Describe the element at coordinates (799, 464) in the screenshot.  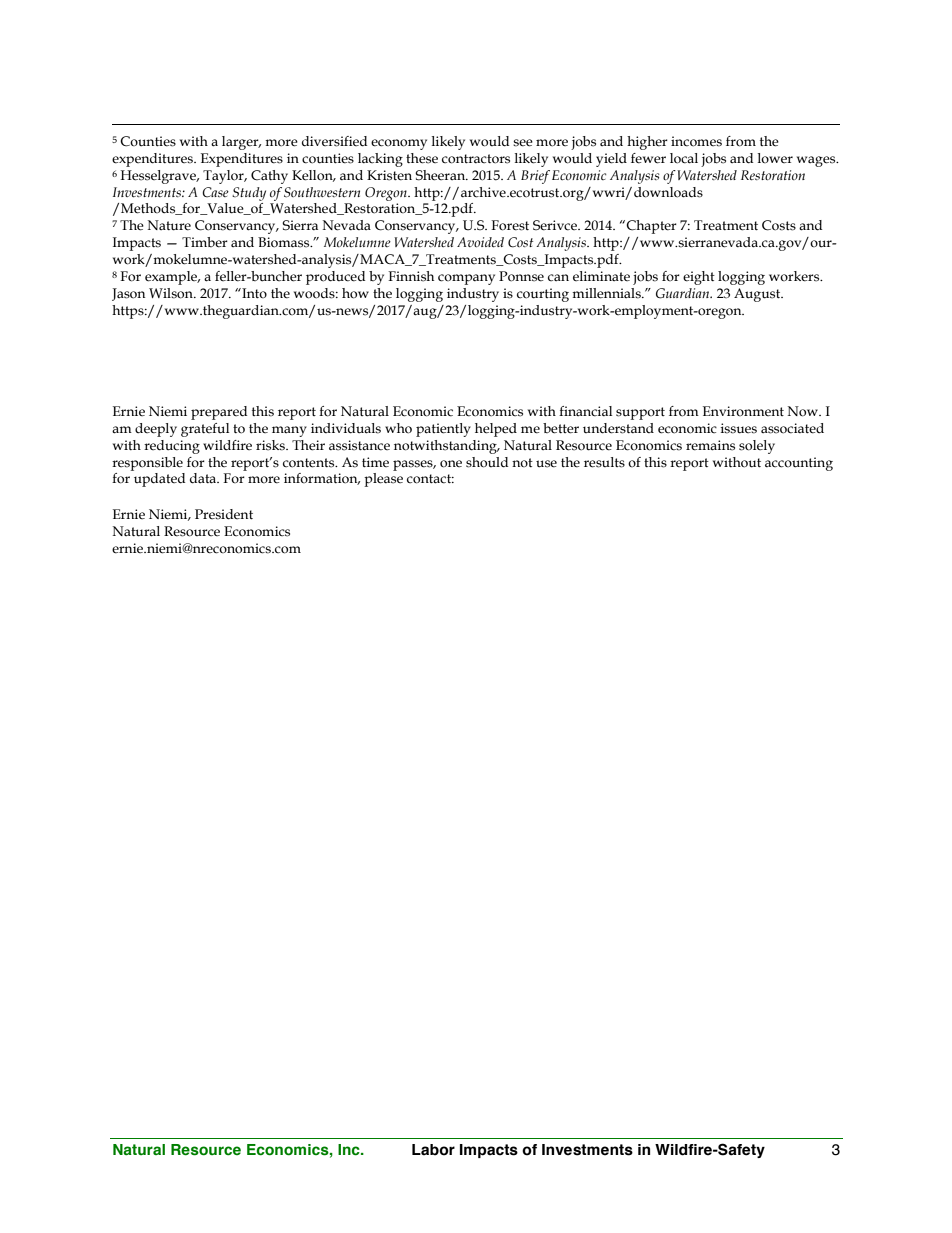
I see `accounting` at that location.
